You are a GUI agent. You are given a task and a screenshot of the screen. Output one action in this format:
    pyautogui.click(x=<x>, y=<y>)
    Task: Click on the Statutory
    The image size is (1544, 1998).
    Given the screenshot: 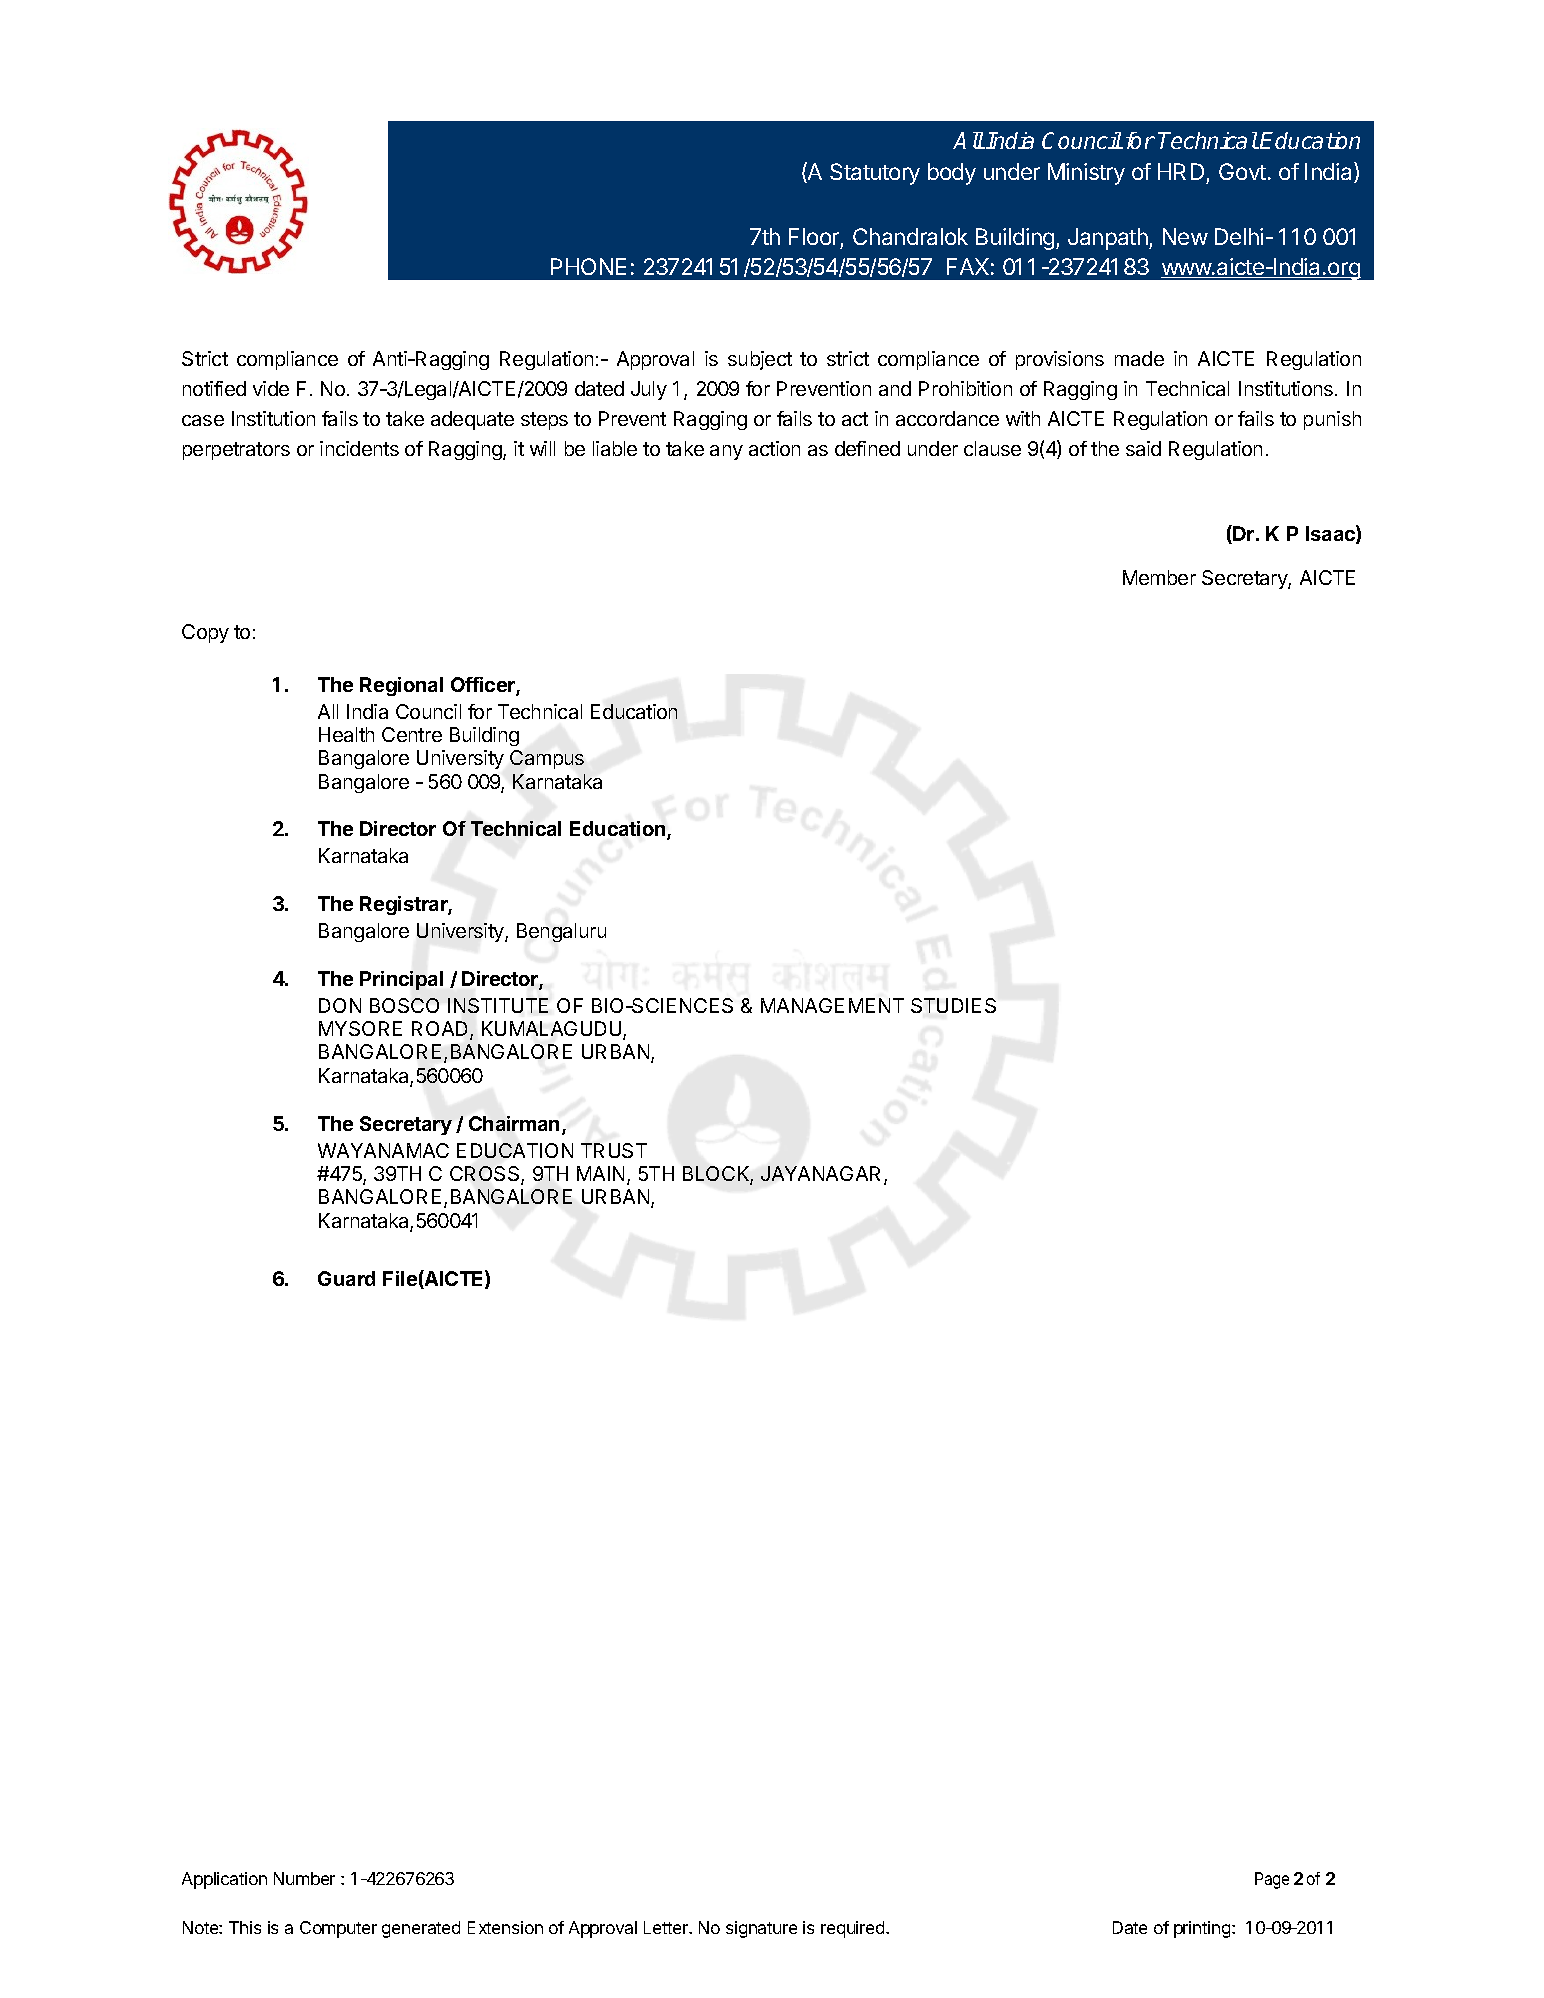 What is the action you would take?
    pyautogui.click(x=875, y=174)
